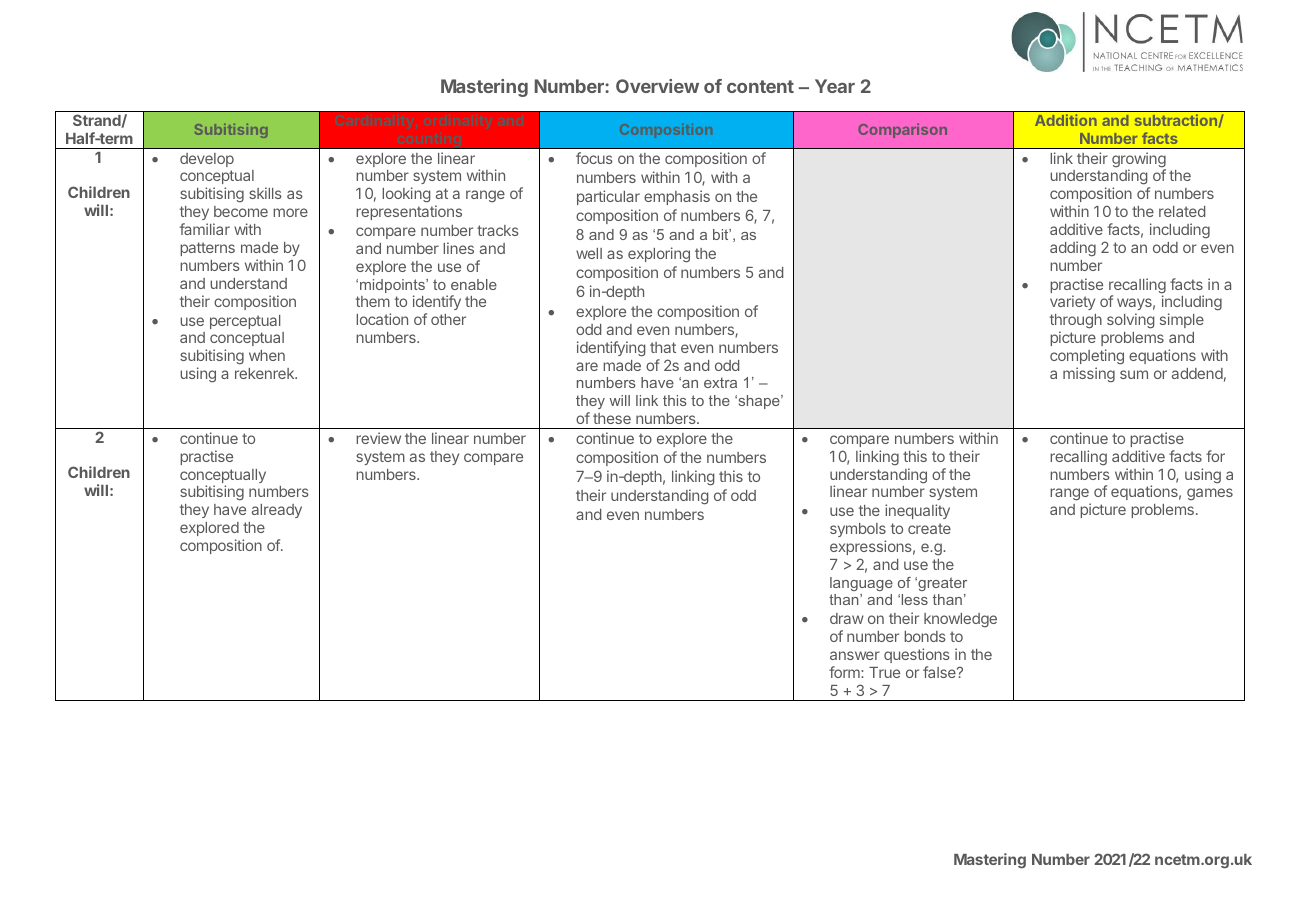 The image size is (1308, 924). What do you see at coordinates (207, 160) in the screenshot?
I see `develop` at bounding box center [207, 160].
